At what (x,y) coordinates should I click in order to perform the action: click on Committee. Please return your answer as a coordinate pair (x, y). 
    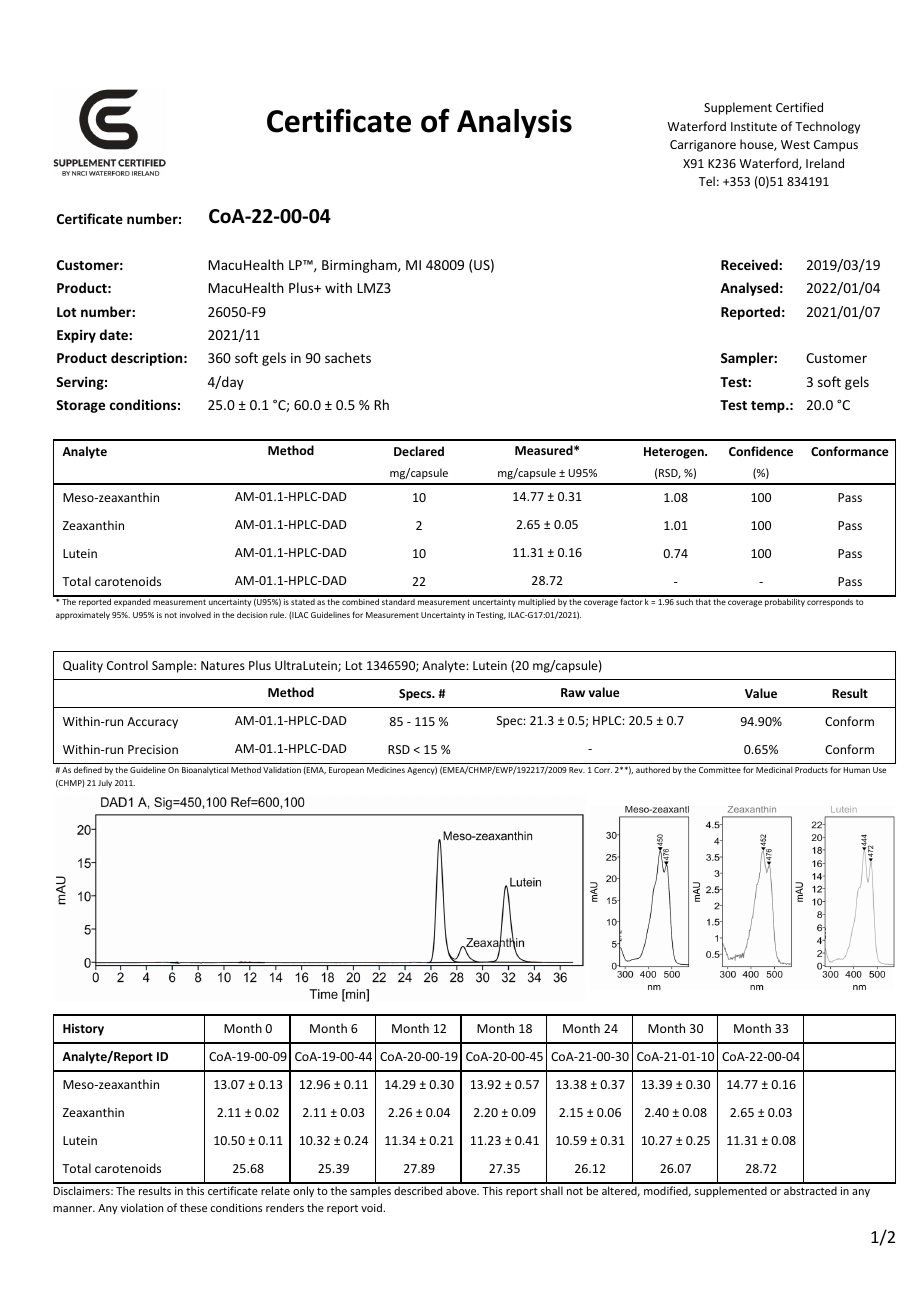
    Looking at the image, I should click on (720, 770).
